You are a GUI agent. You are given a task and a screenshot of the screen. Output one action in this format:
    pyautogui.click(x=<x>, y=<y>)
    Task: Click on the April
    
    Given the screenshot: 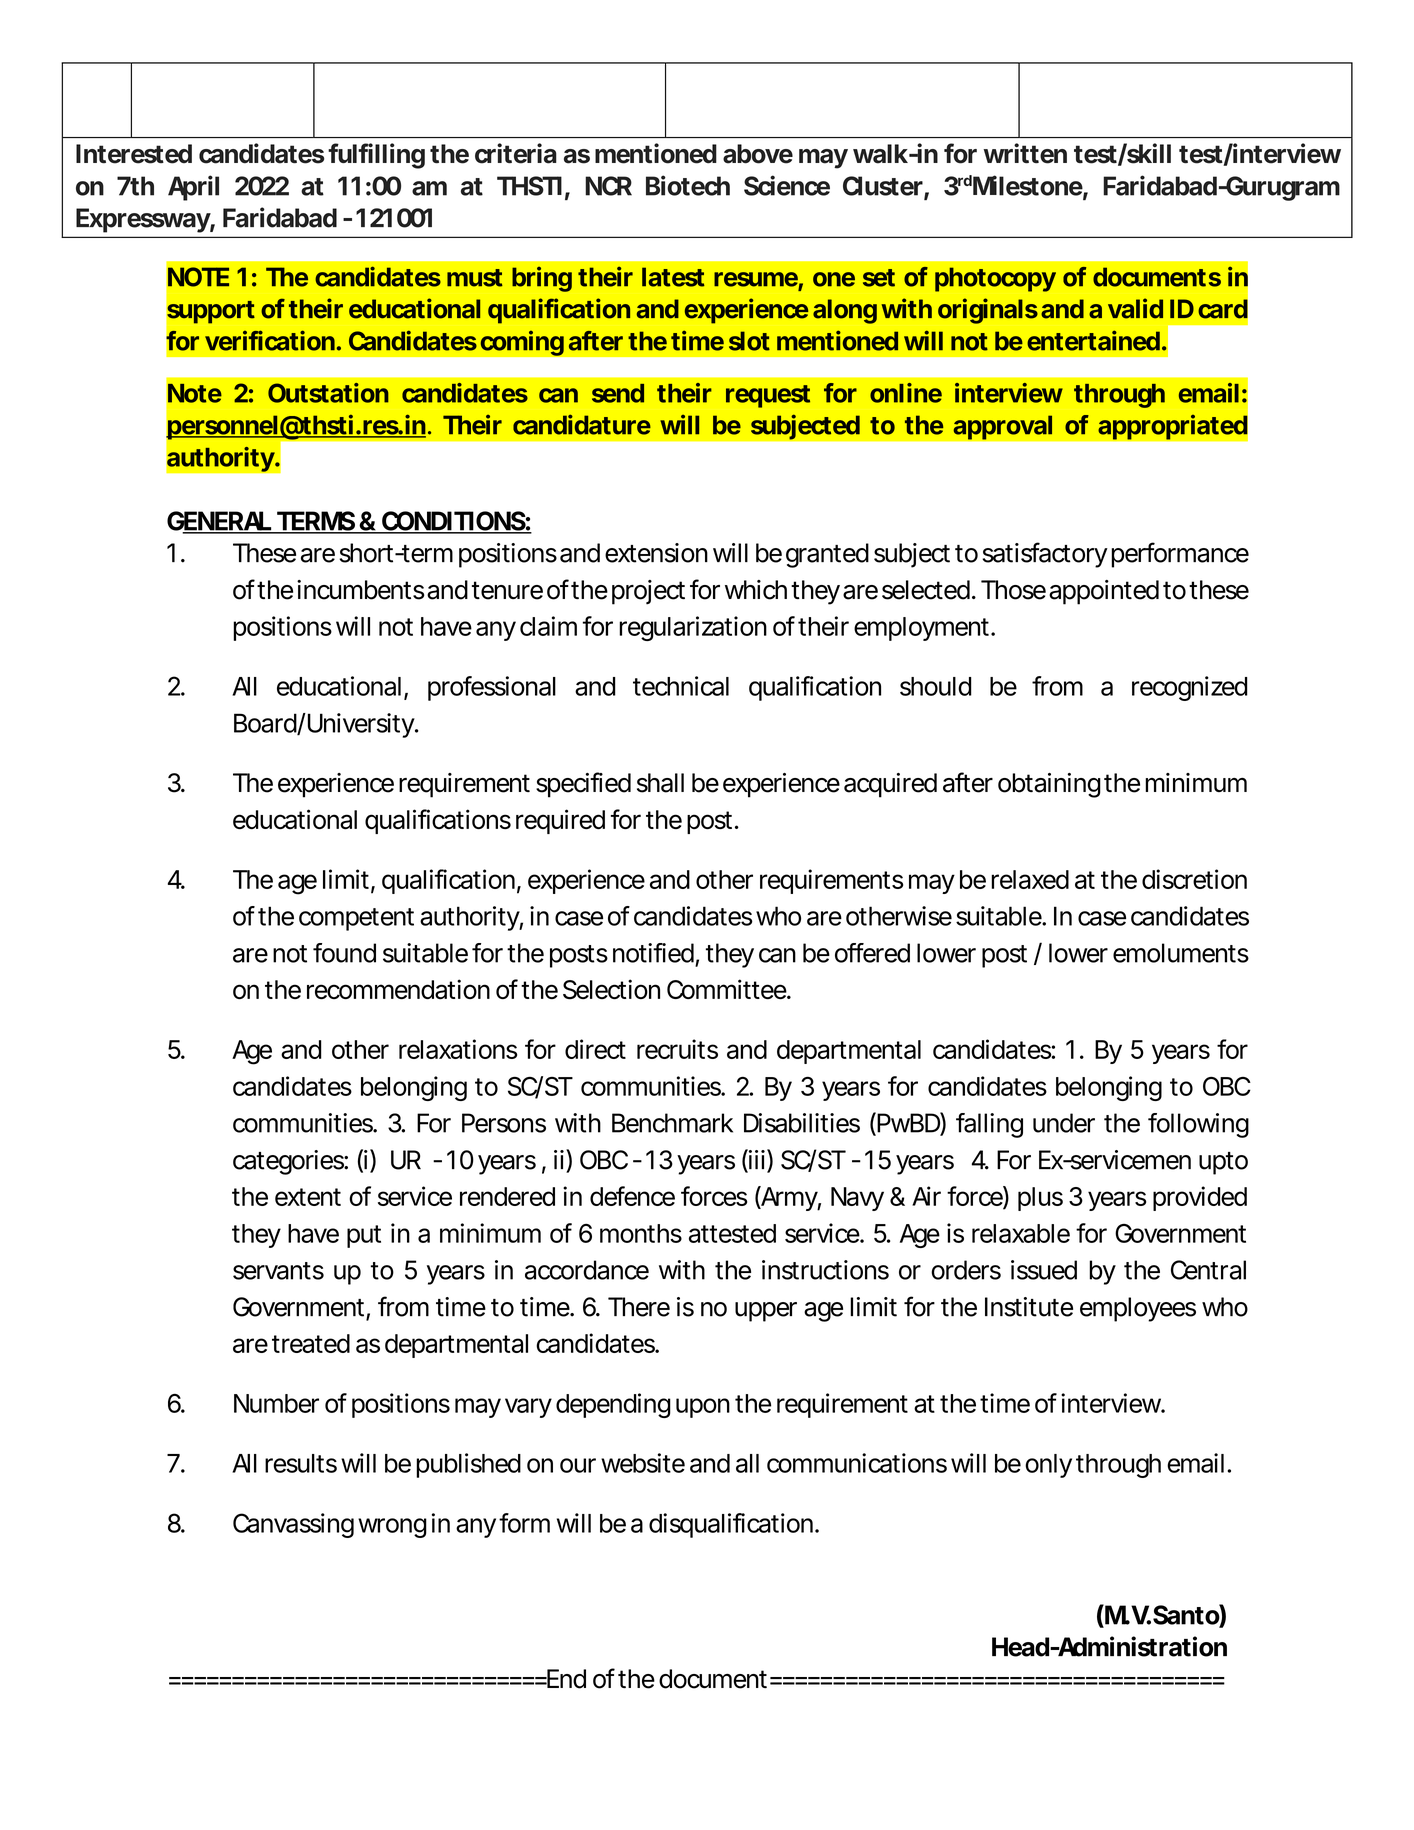 What is the action you would take?
    pyautogui.click(x=193, y=188)
